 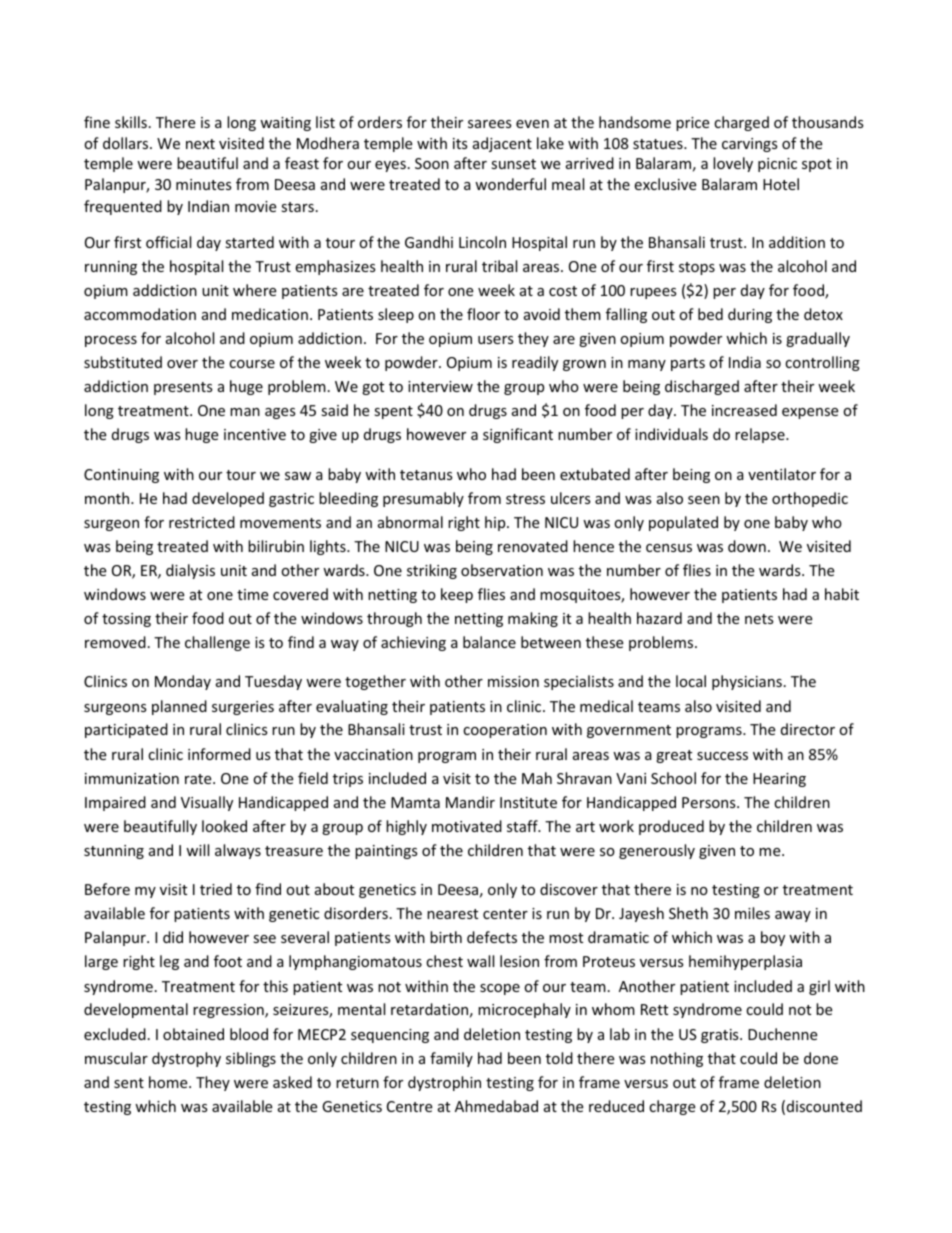 I want to click on gratis, so click(x=721, y=1036).
